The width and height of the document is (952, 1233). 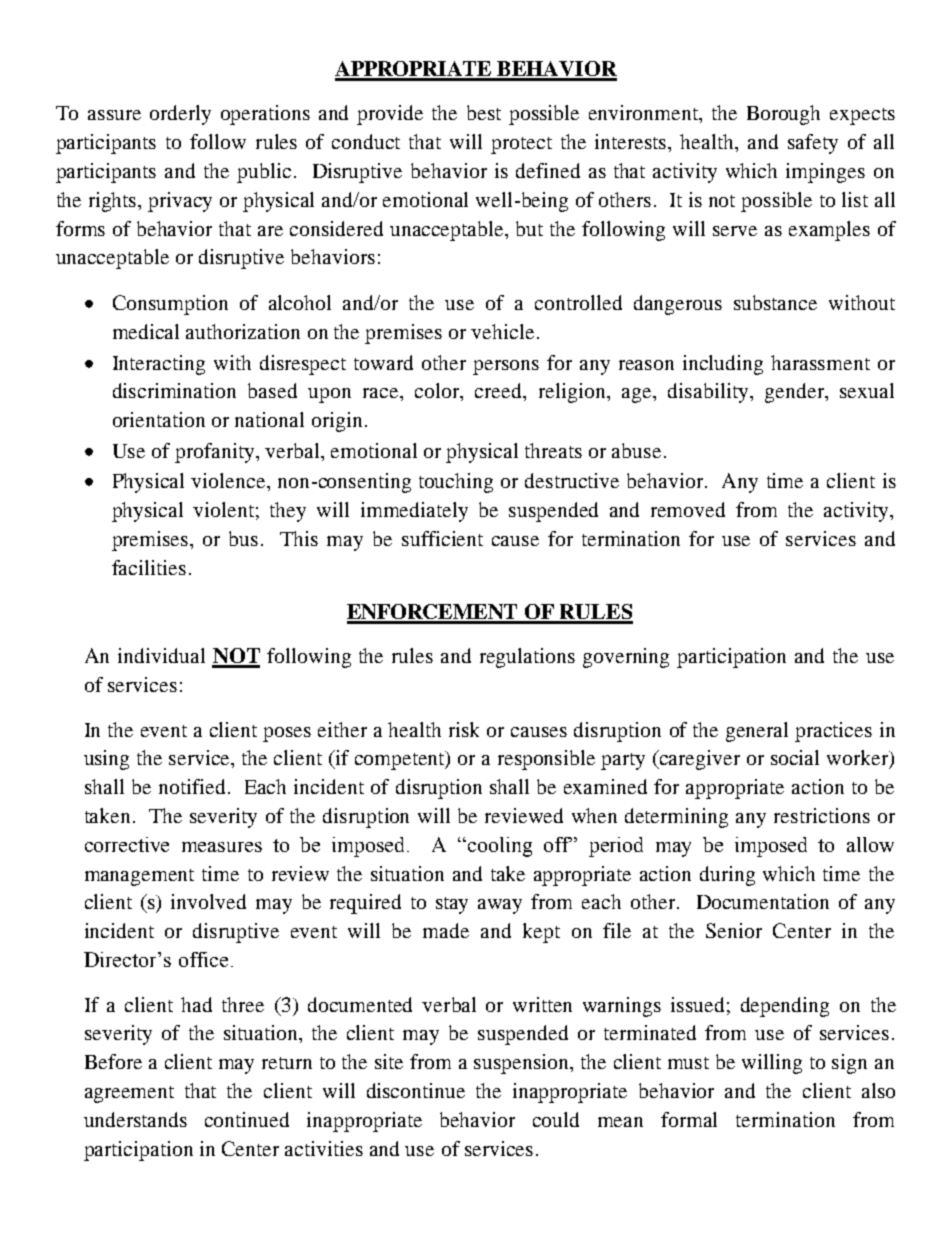 I want to click on using, so click(x=106, y=760).
